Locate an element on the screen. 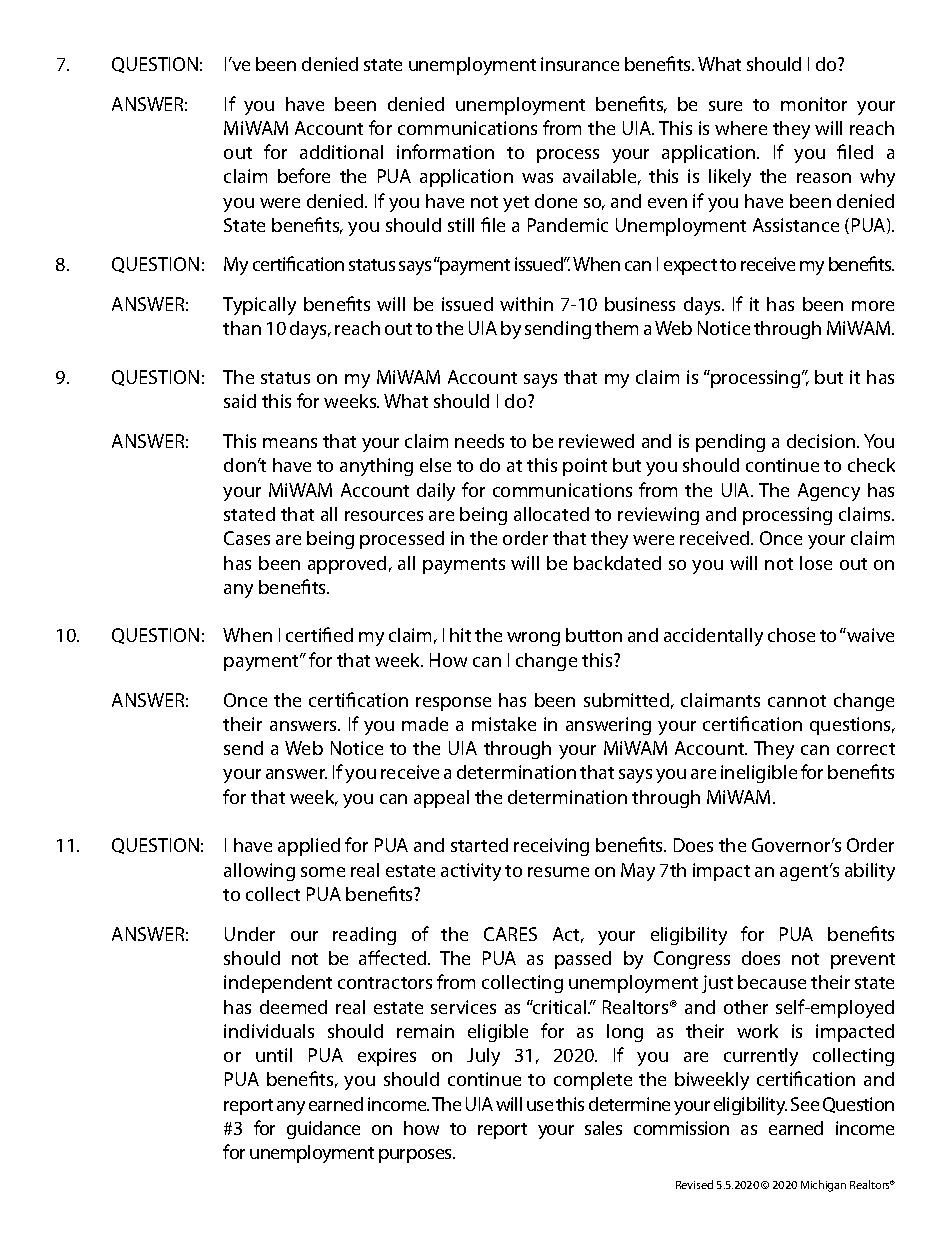 The width and height of the screenshot is (952, 1233). sales is located at coordinates (603, 1128).
